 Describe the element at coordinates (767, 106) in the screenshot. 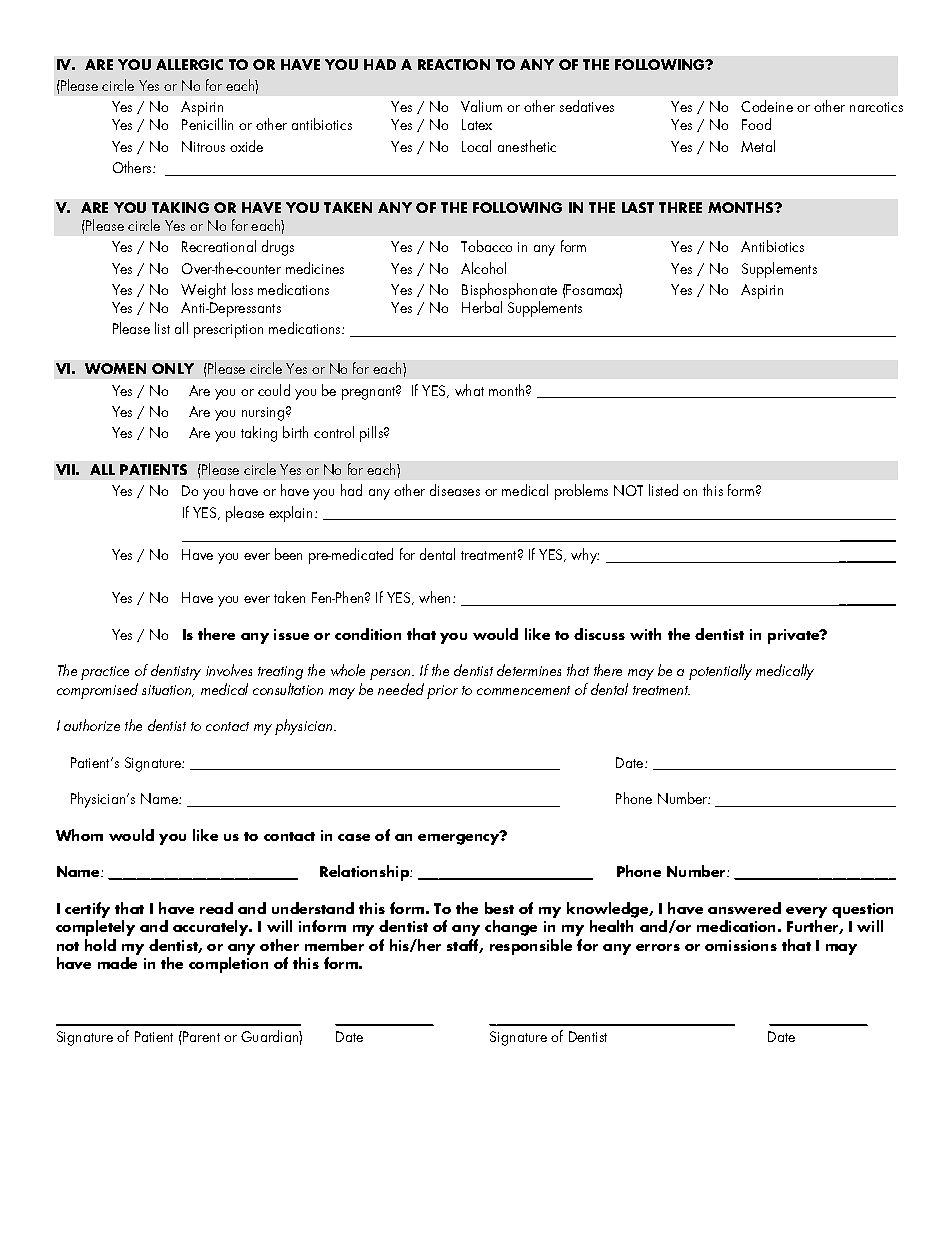

I see `Codeine` at that location.
